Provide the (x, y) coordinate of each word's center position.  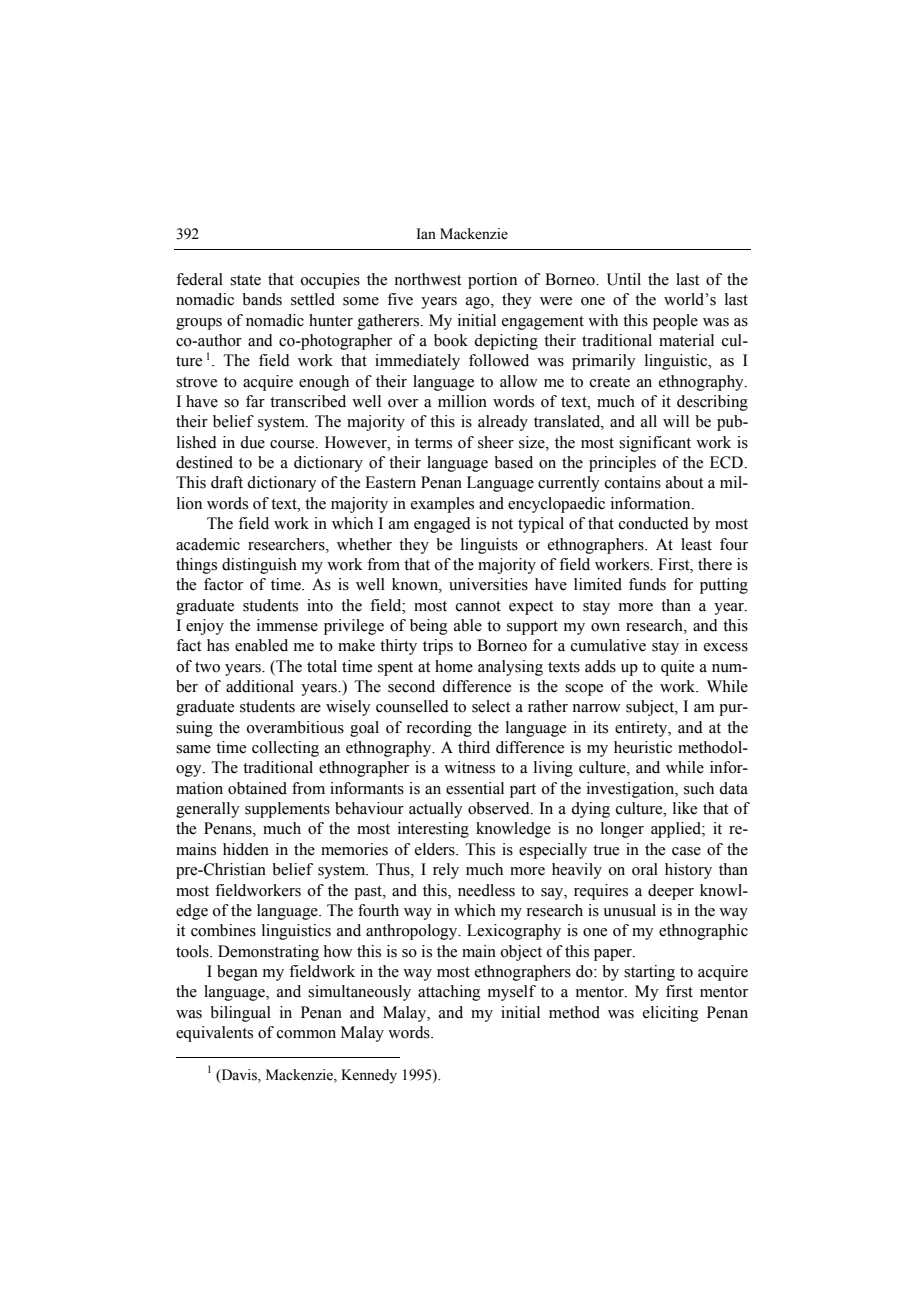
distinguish (259, 566)
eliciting (671, 1014)
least (696, 544)
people (675, 322)
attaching (449, 993)
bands (262, 299)
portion (492, 281)
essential (475, 788)
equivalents (214, 1034)
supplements (287, 810)
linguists (489, 546)
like (685, 808)
